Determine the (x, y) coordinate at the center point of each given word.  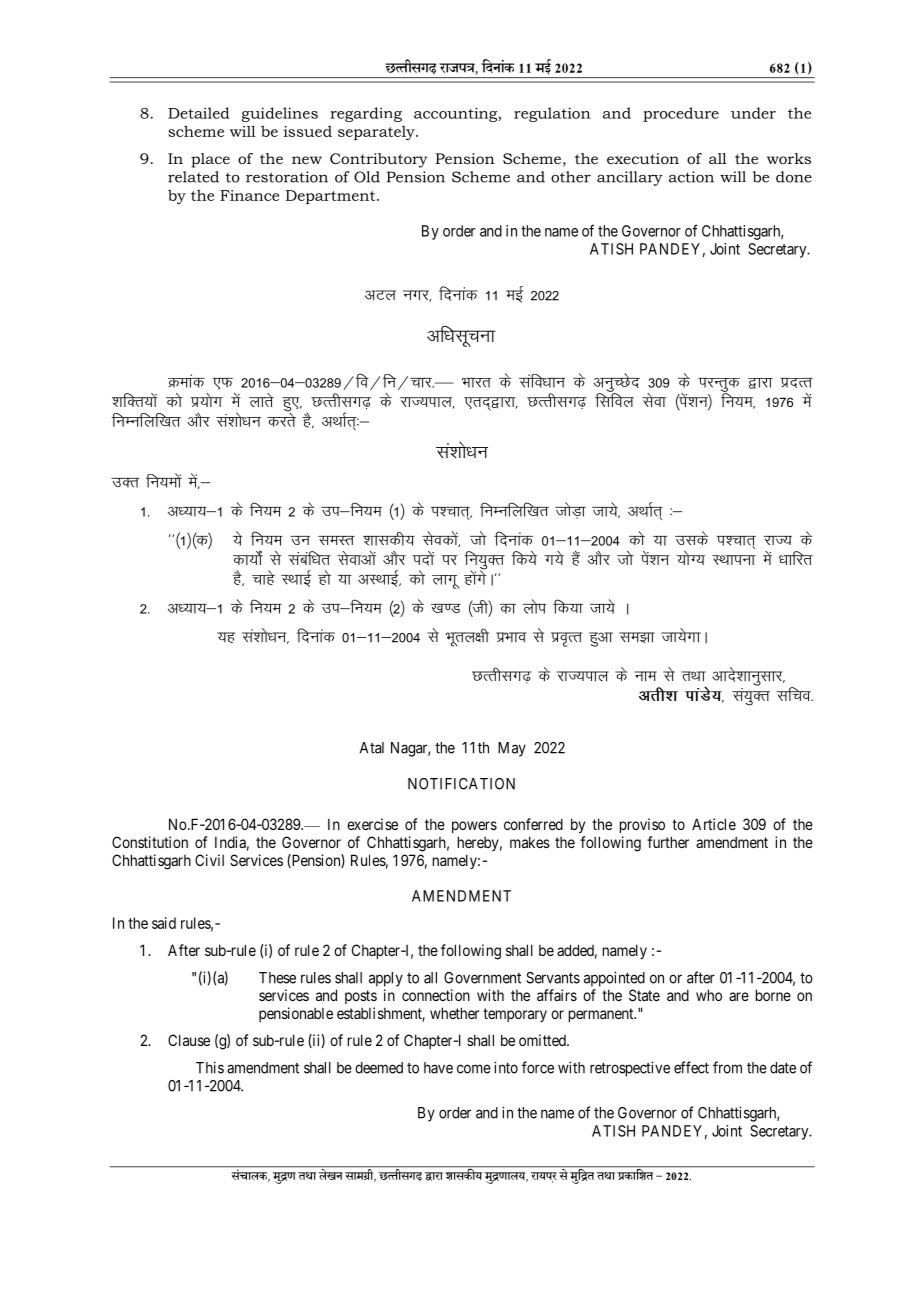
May (512, 749)
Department (332, 197)
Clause (189, 1040)
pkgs (263, 577)
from (727, 1067)
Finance (249, 195)
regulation (552, 114)
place (210, 160)
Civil (209, 860)
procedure (681, 114)
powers (474, 827)
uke (645, 676)
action (691, 177)
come (474, 1069)
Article (714, 824)
